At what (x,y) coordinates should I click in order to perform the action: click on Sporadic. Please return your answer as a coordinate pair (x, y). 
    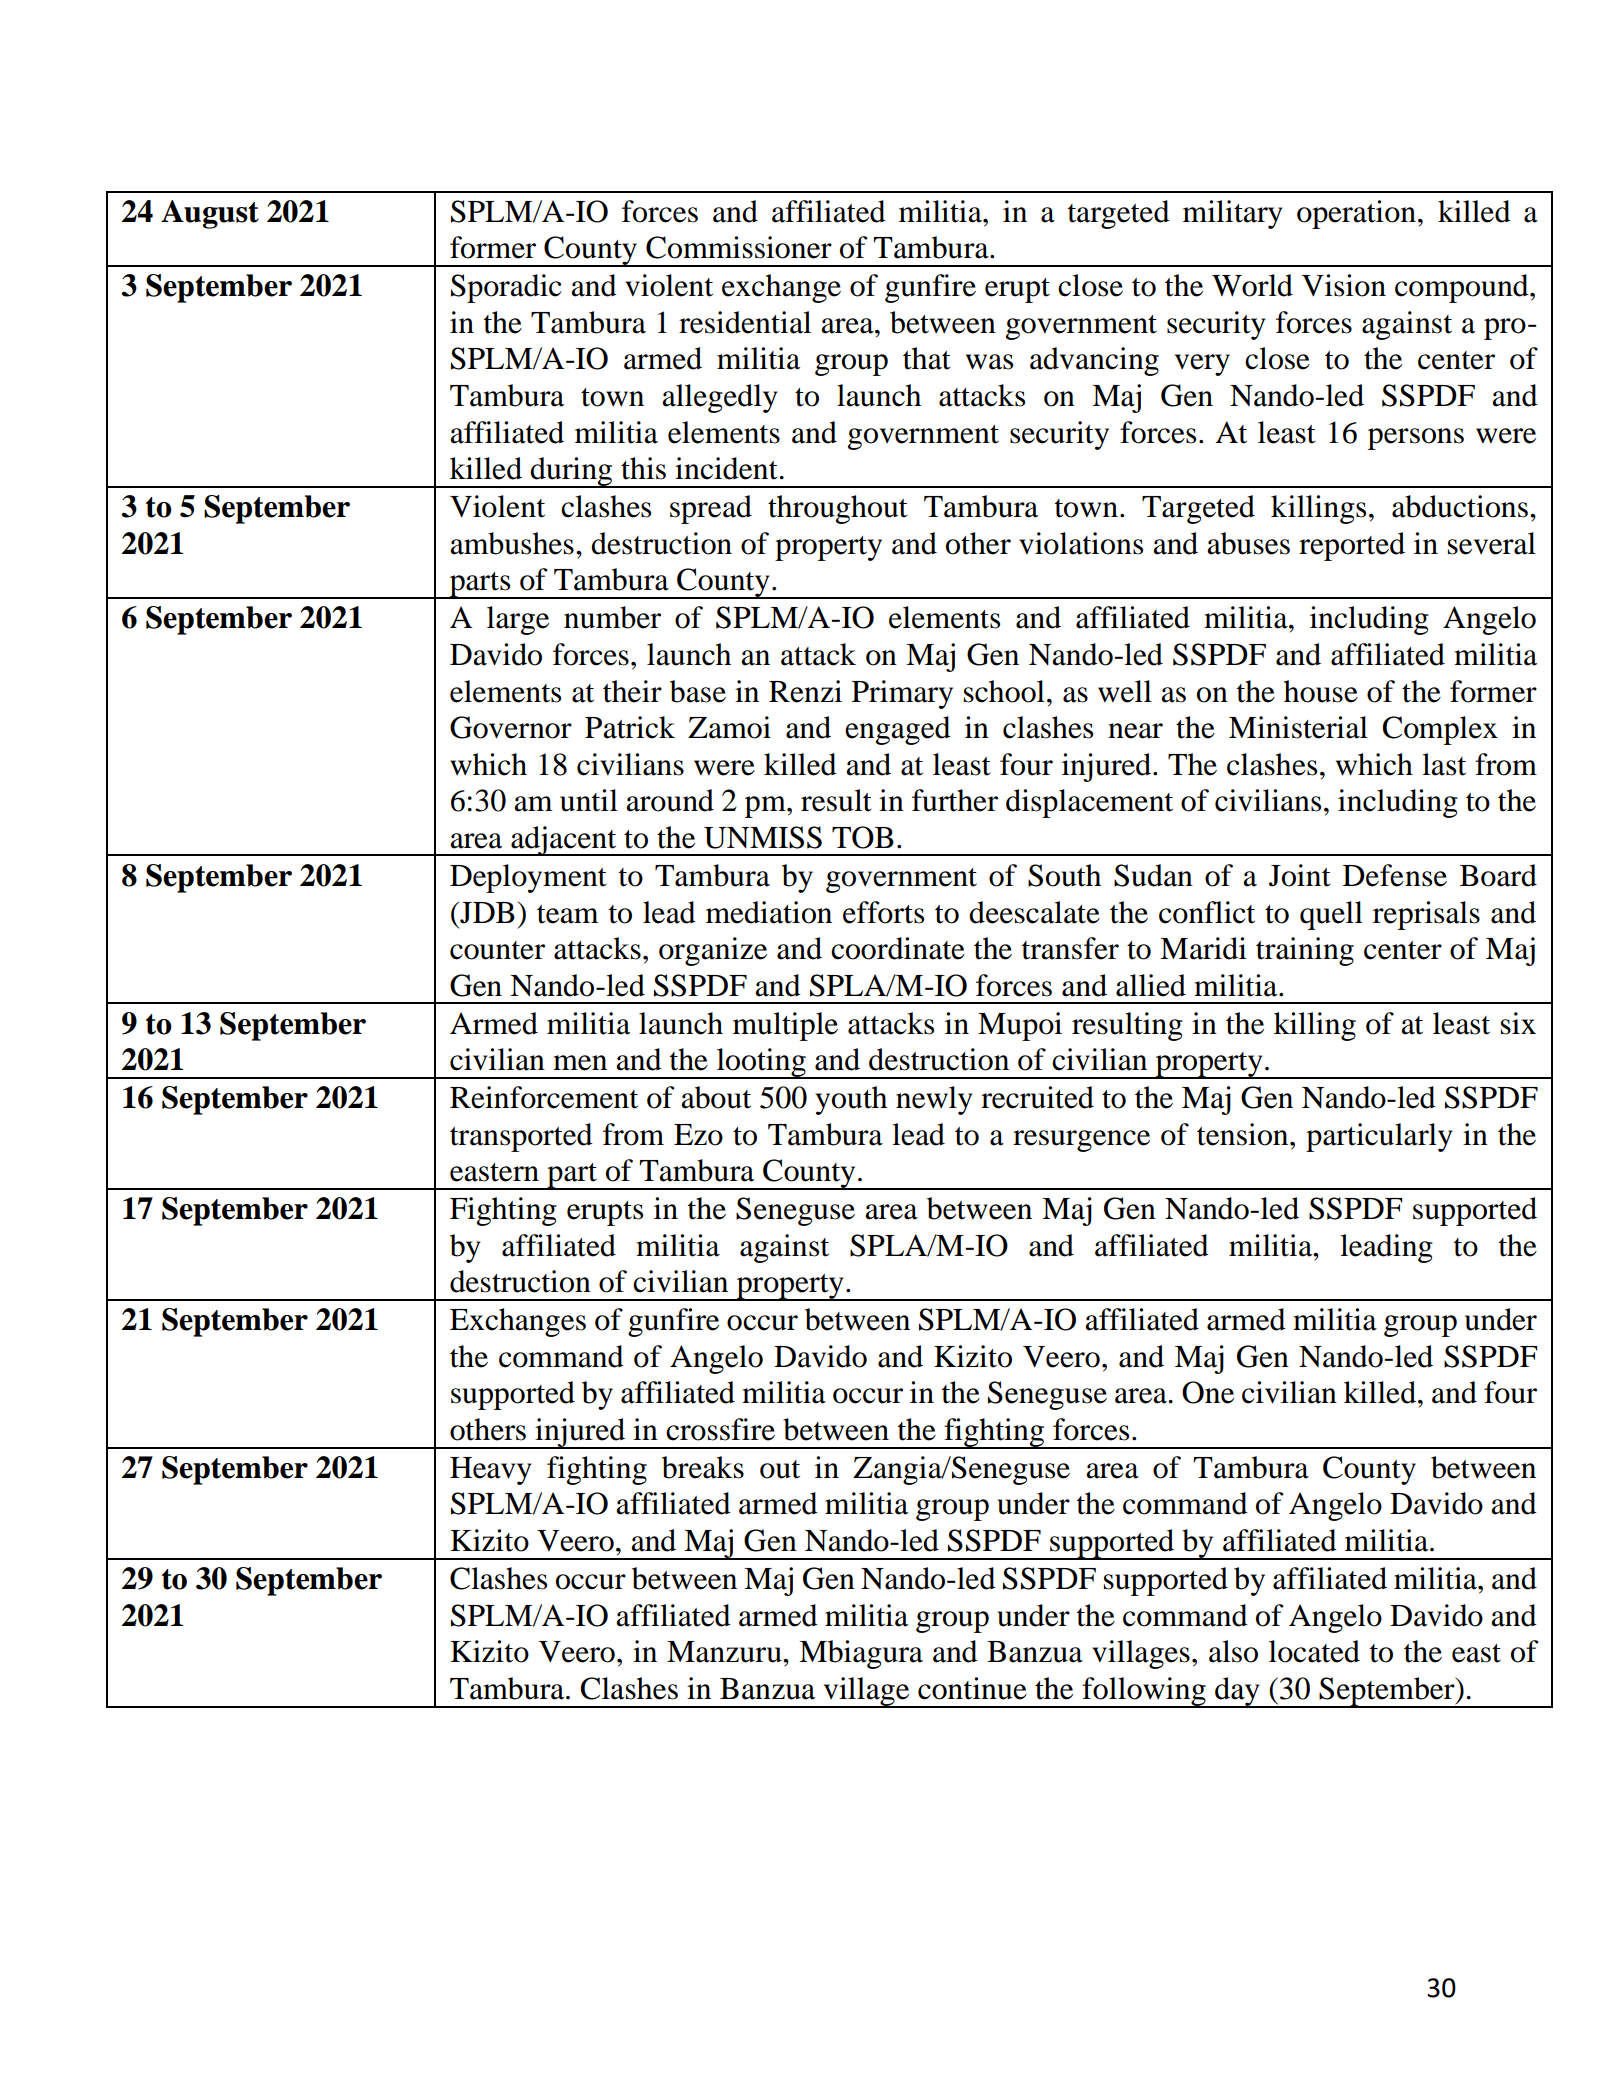
    Looking at the image, I should click on (506, 288).
